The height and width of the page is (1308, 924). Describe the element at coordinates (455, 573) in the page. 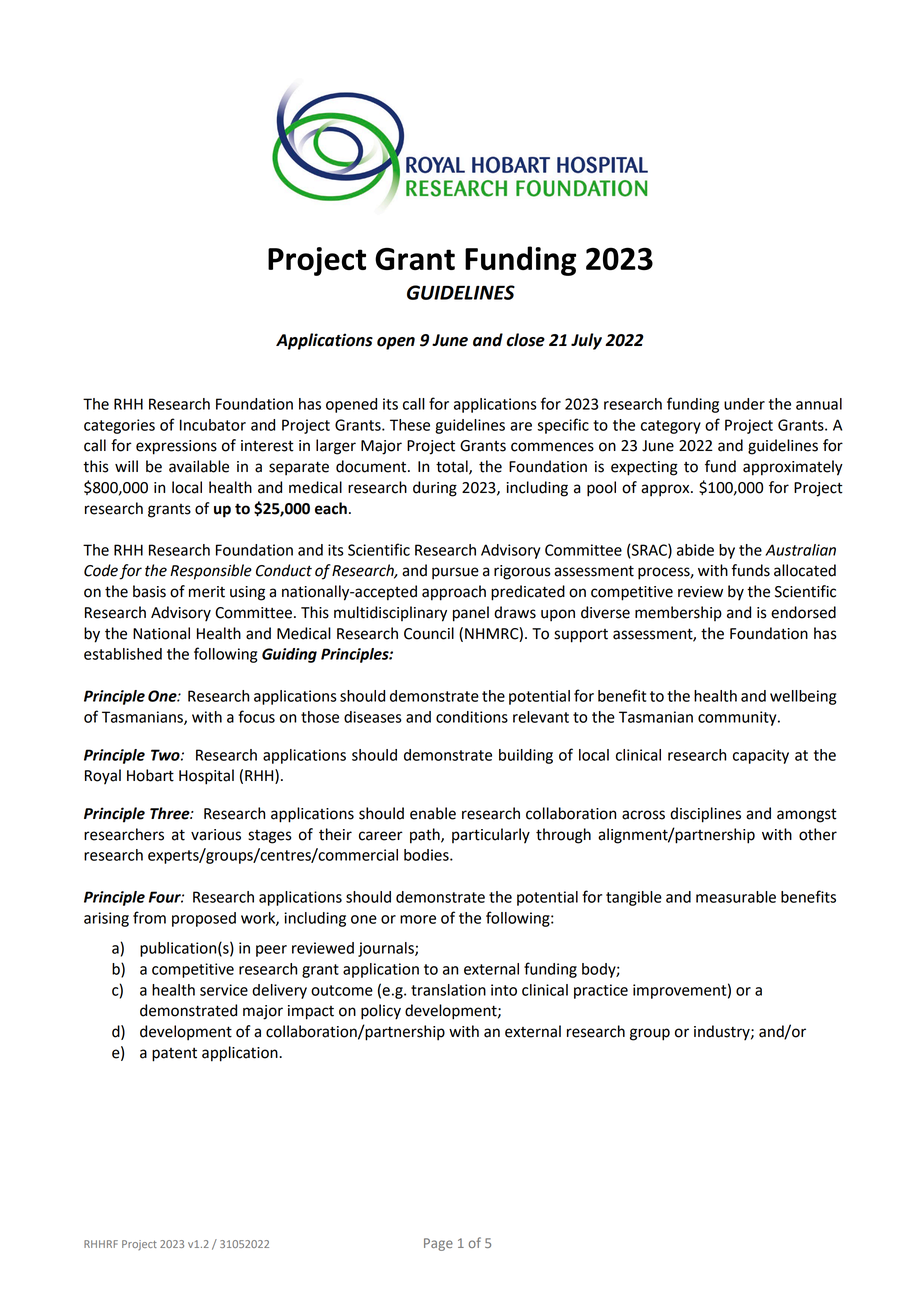

I see `pursue` at that location.
